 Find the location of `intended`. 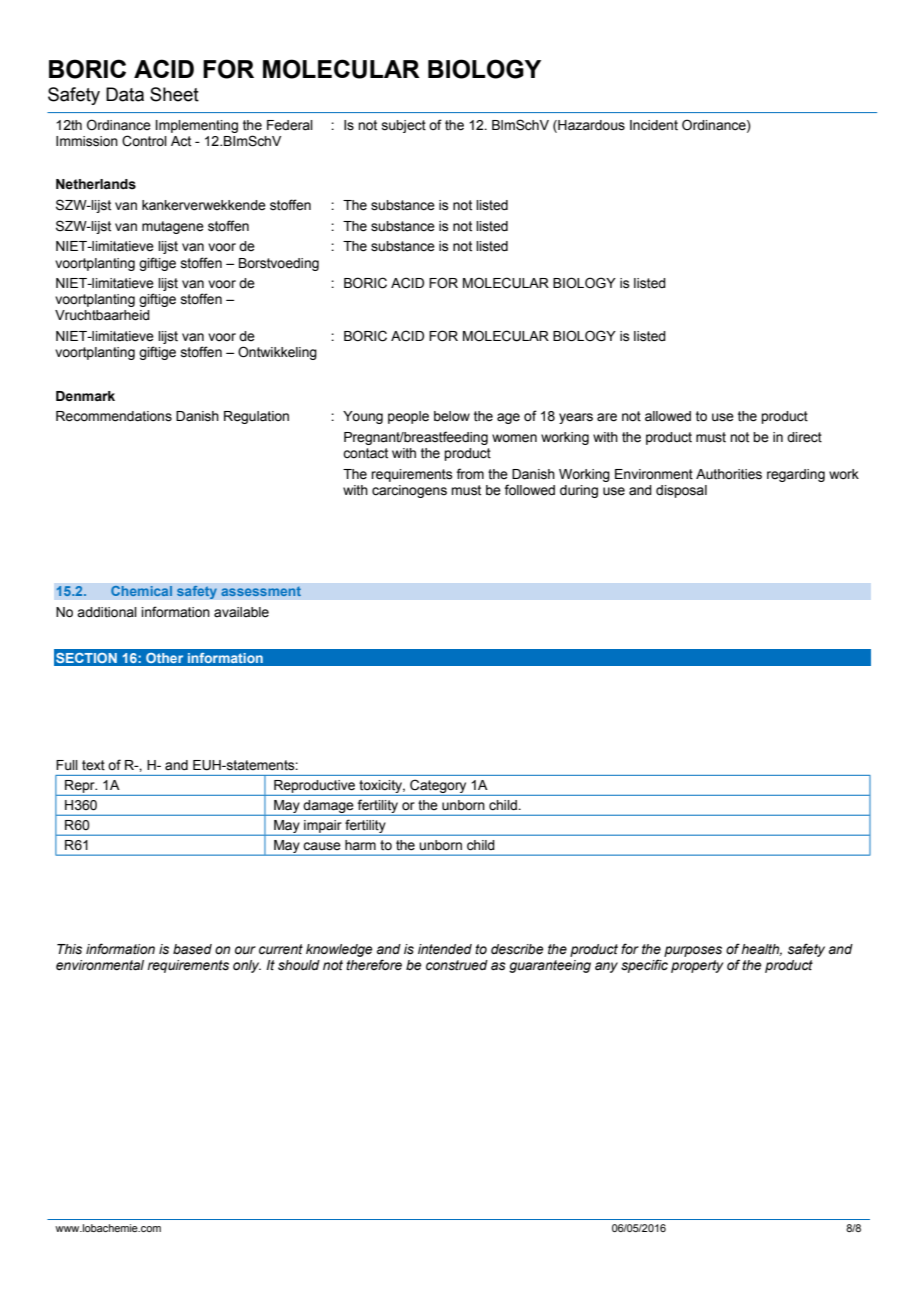

intended is located at coordinates (445, 949).
